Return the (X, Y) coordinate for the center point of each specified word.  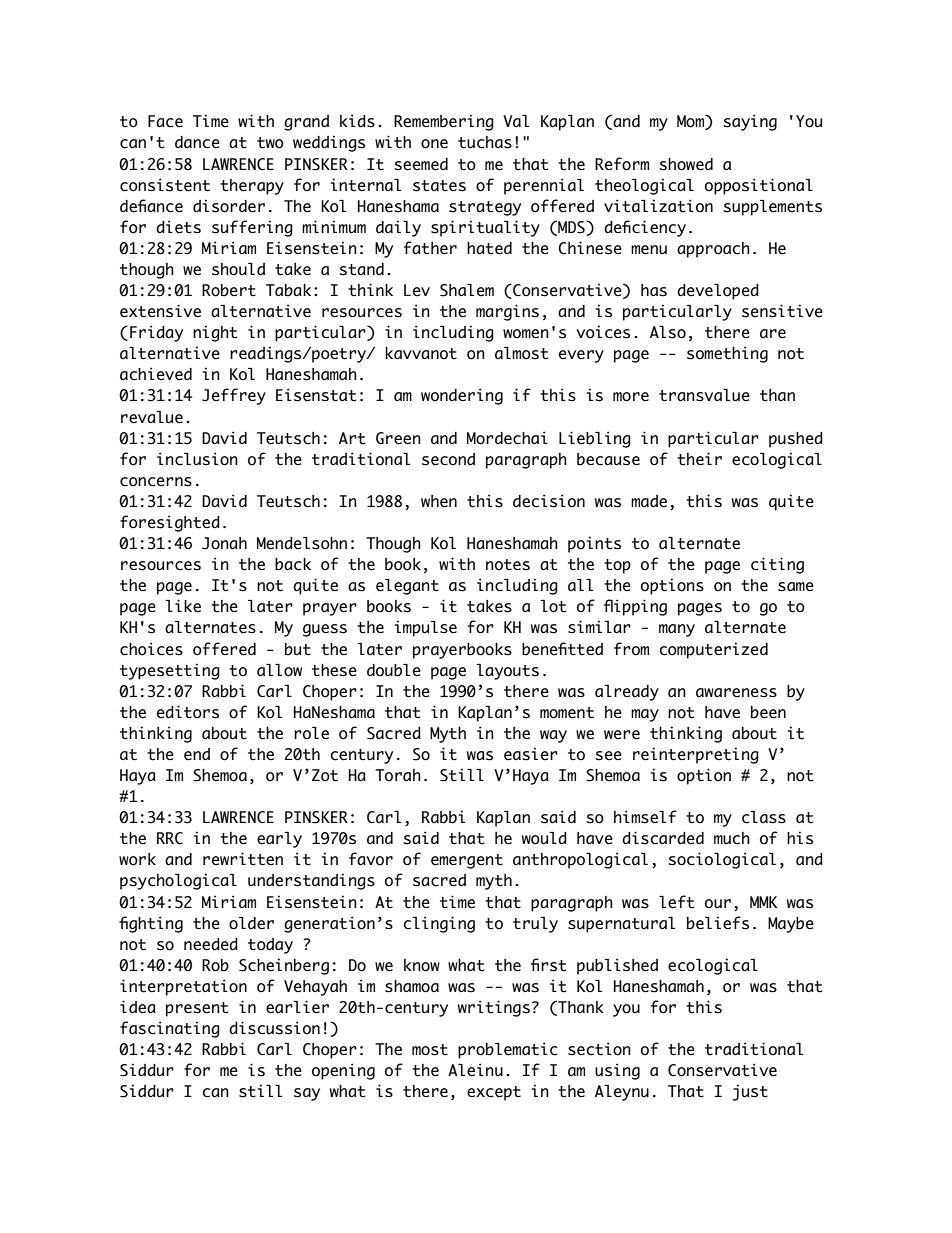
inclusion (197, 459)
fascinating (170, 1029)
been (768, 712)
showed (686, 164)
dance (197, 142)
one (434, 144)
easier (531, 754)
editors (188, 712)
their (699, 459)
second (448, 459)
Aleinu (475, 1070)
